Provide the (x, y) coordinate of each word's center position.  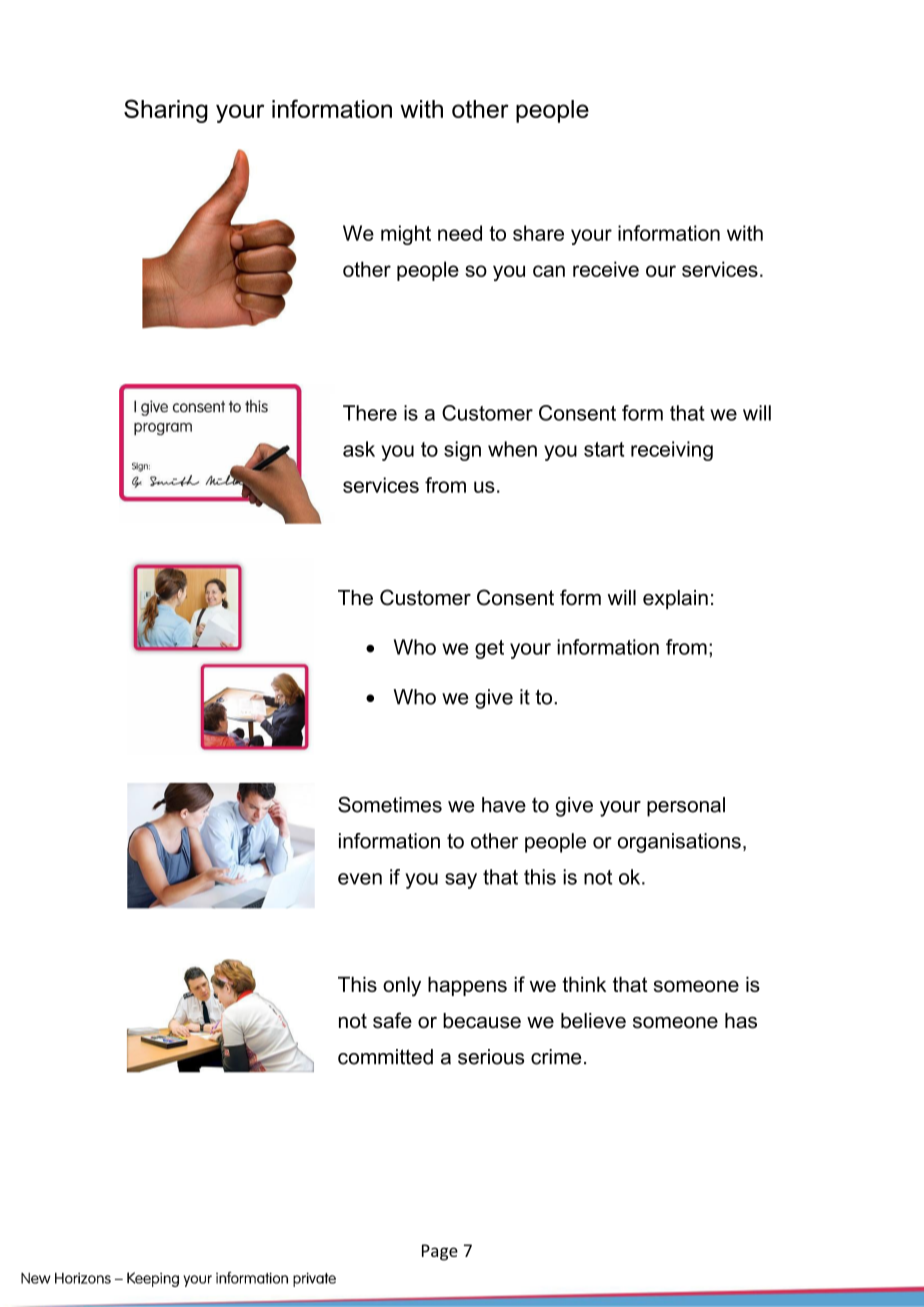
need (460, 233)
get (489, 649)
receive (606, 269)
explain (675, 599)
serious (491, 1057)
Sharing (166, 111)
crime (556, 1057)
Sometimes (390, 805)
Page (440, 1252)
